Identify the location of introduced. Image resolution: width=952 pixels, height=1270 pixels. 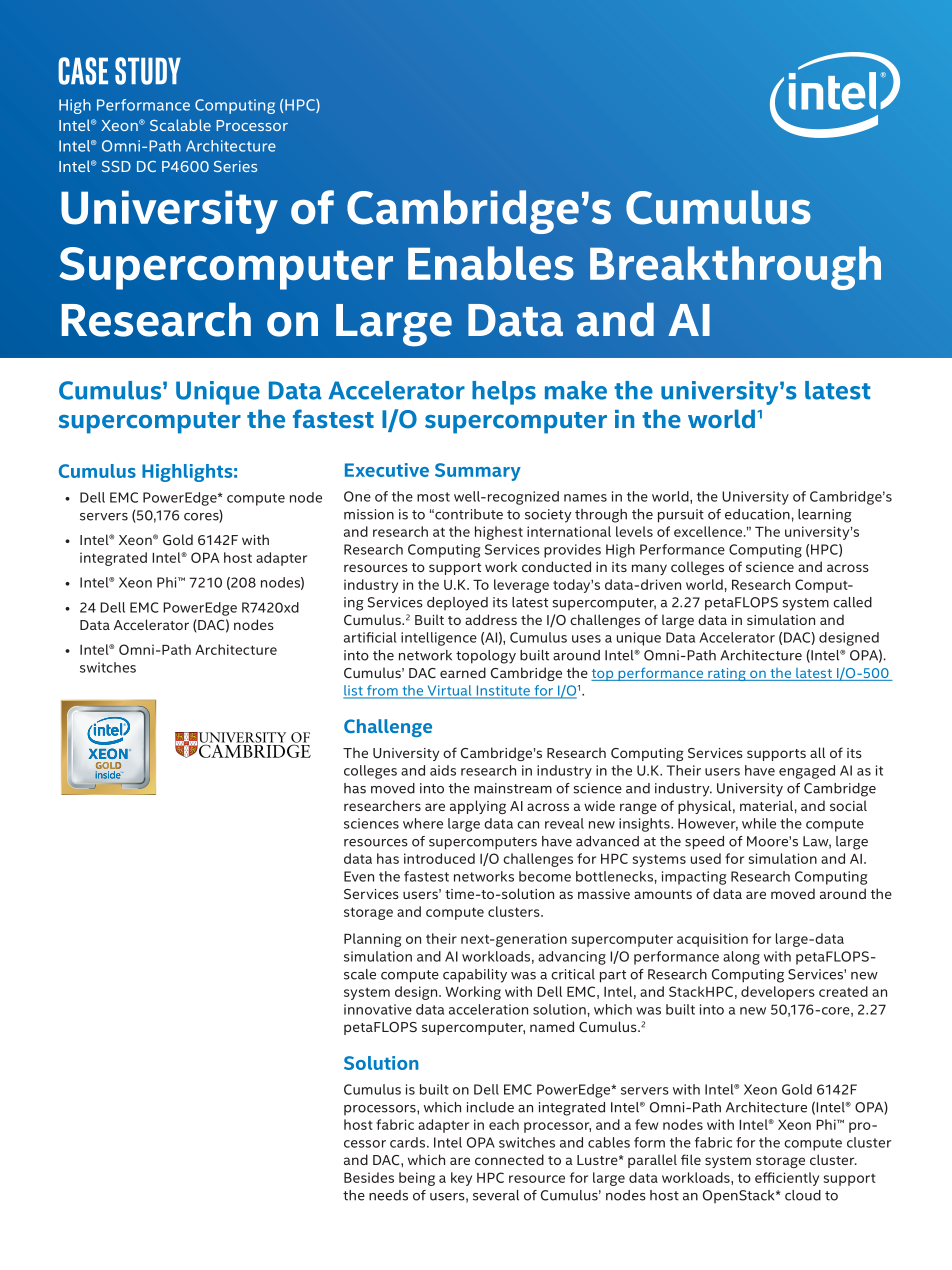
(439, 858).
